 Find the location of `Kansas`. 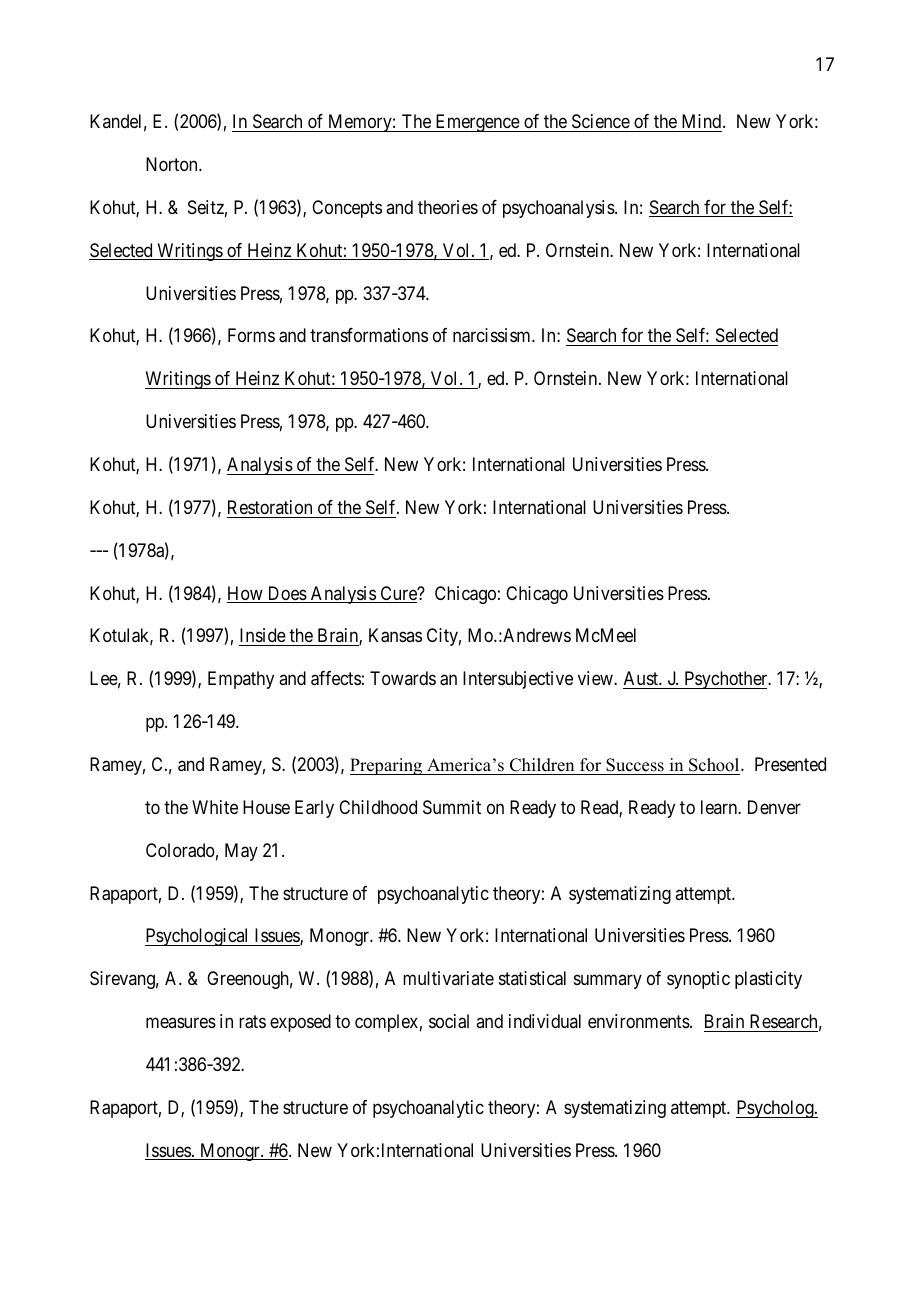

Kansas is located at coordinates (395, 635).
